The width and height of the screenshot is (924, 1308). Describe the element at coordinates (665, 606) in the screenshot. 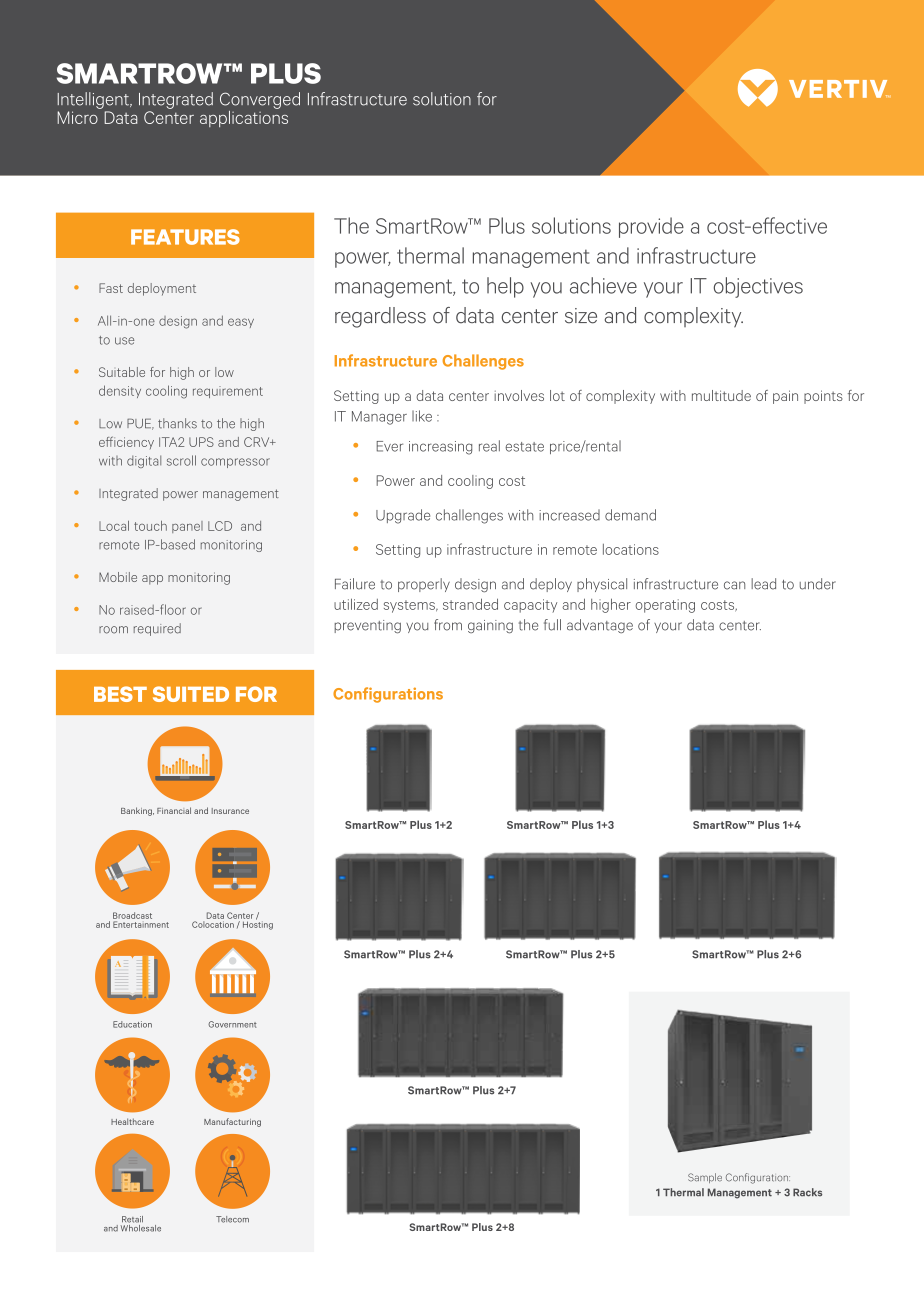

I see `operating` at that location.
